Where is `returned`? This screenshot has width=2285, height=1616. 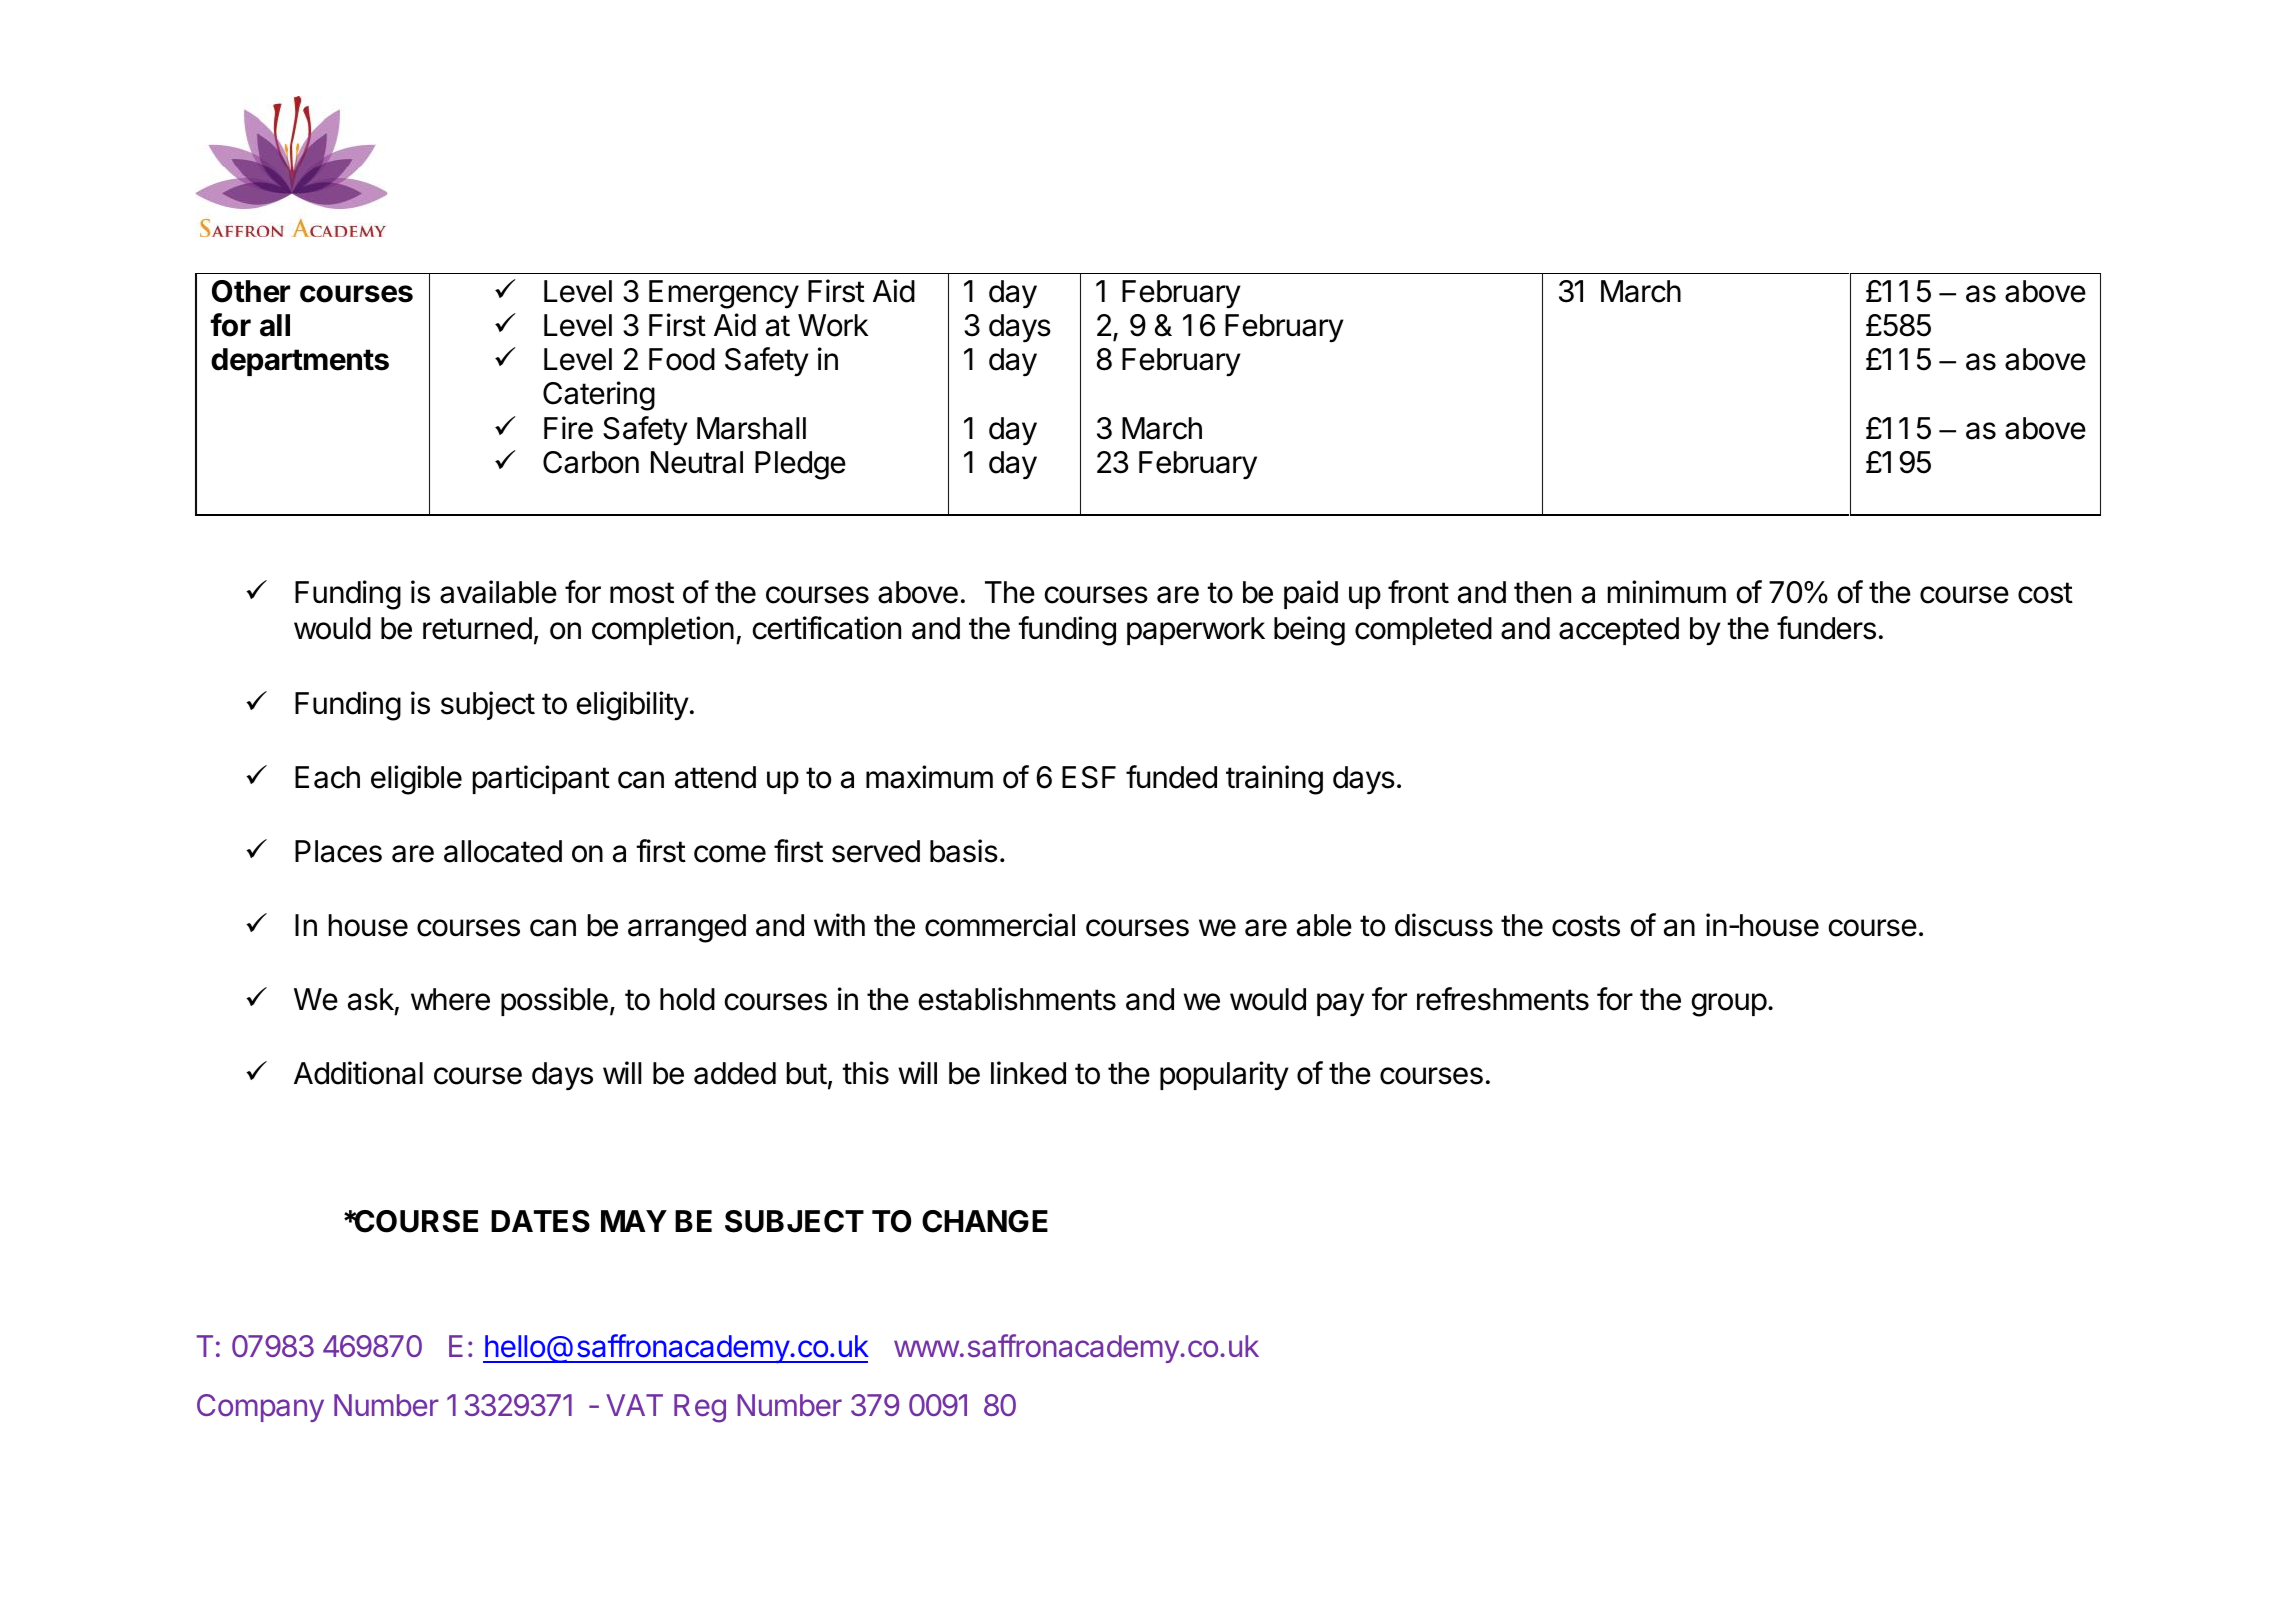
returned is located at coordinates (477, 628).
